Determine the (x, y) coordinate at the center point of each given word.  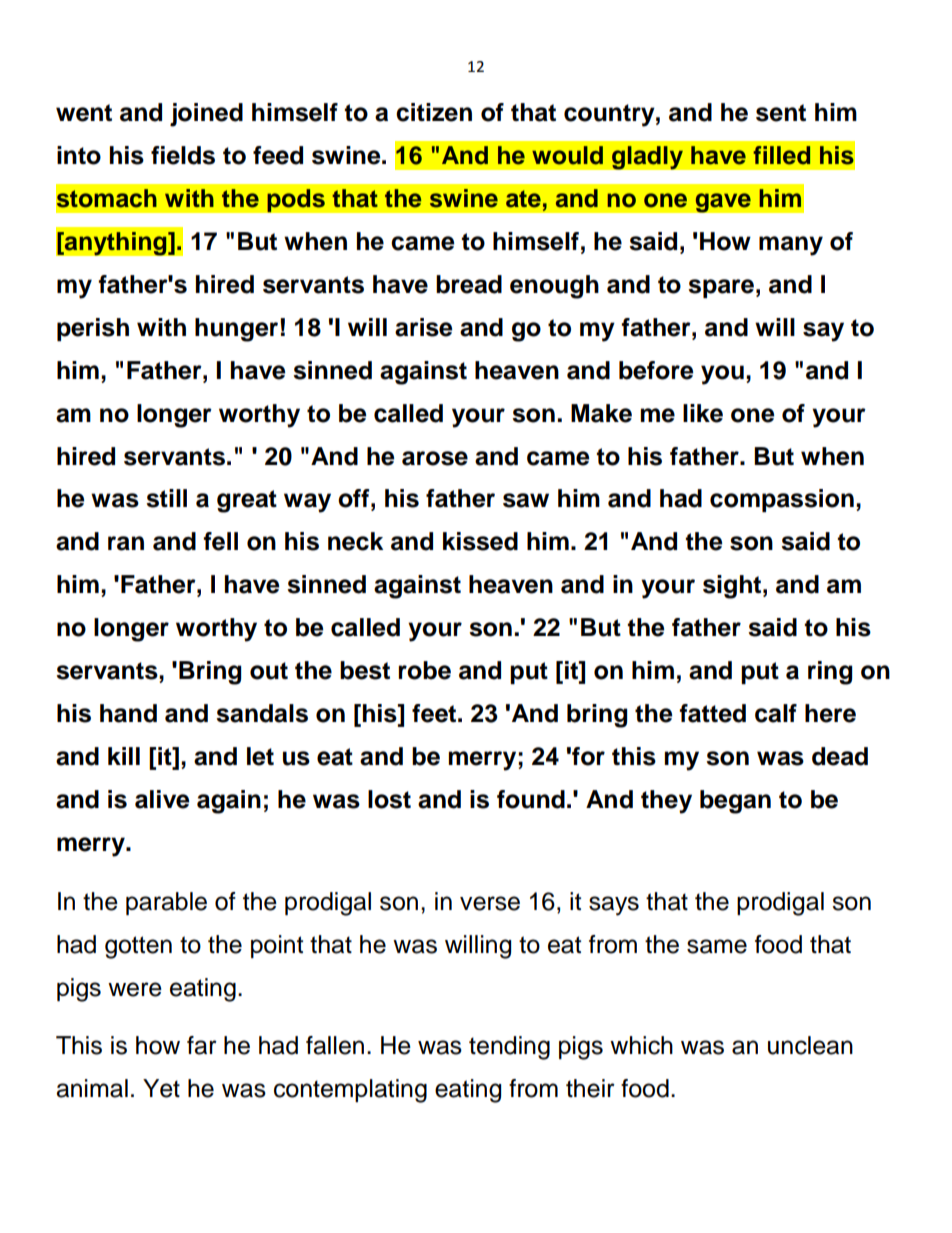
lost (389, 799)
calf (776, 713)
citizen (434, 112)
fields (183, 155)
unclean (810, 1045)
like (703, 413)
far (202, 1045)
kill (124, 756)
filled (781, 155)
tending (509, 1048)
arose (435, 458)
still (166, 498)
